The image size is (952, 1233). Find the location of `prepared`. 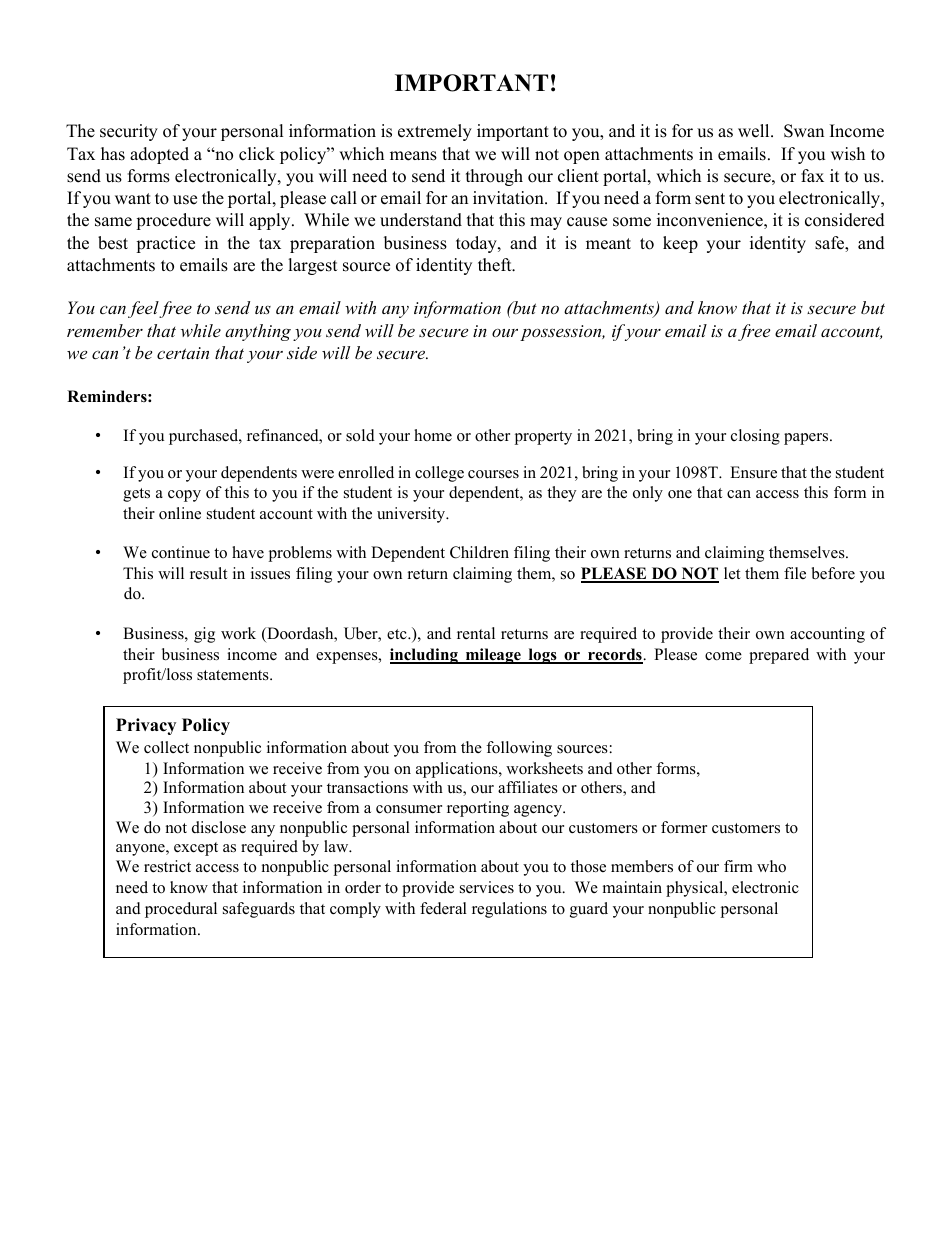

prepared is located at coordinates (779, 656).
